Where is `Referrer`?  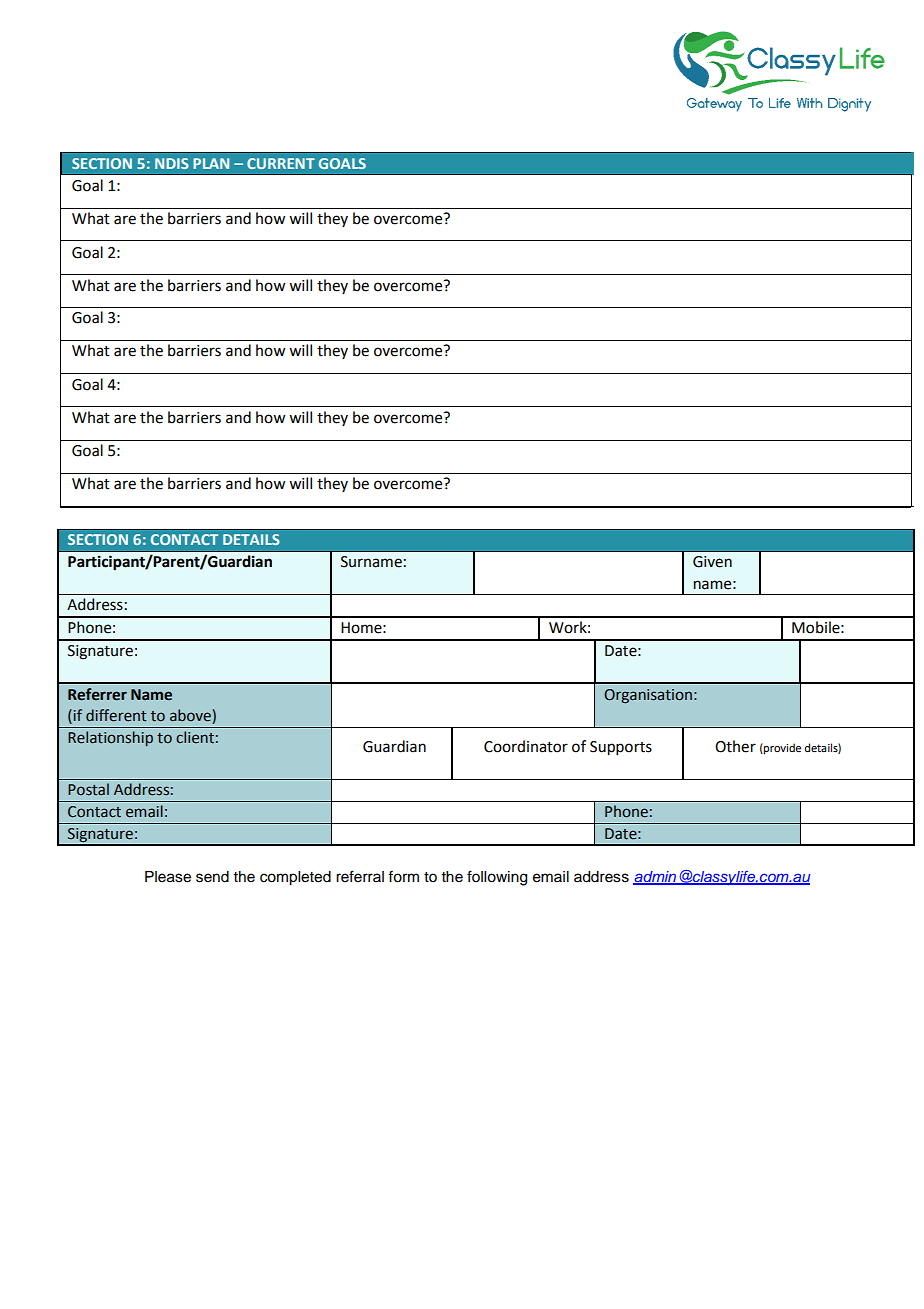 Referrer is located at coordinates (97, 694).
